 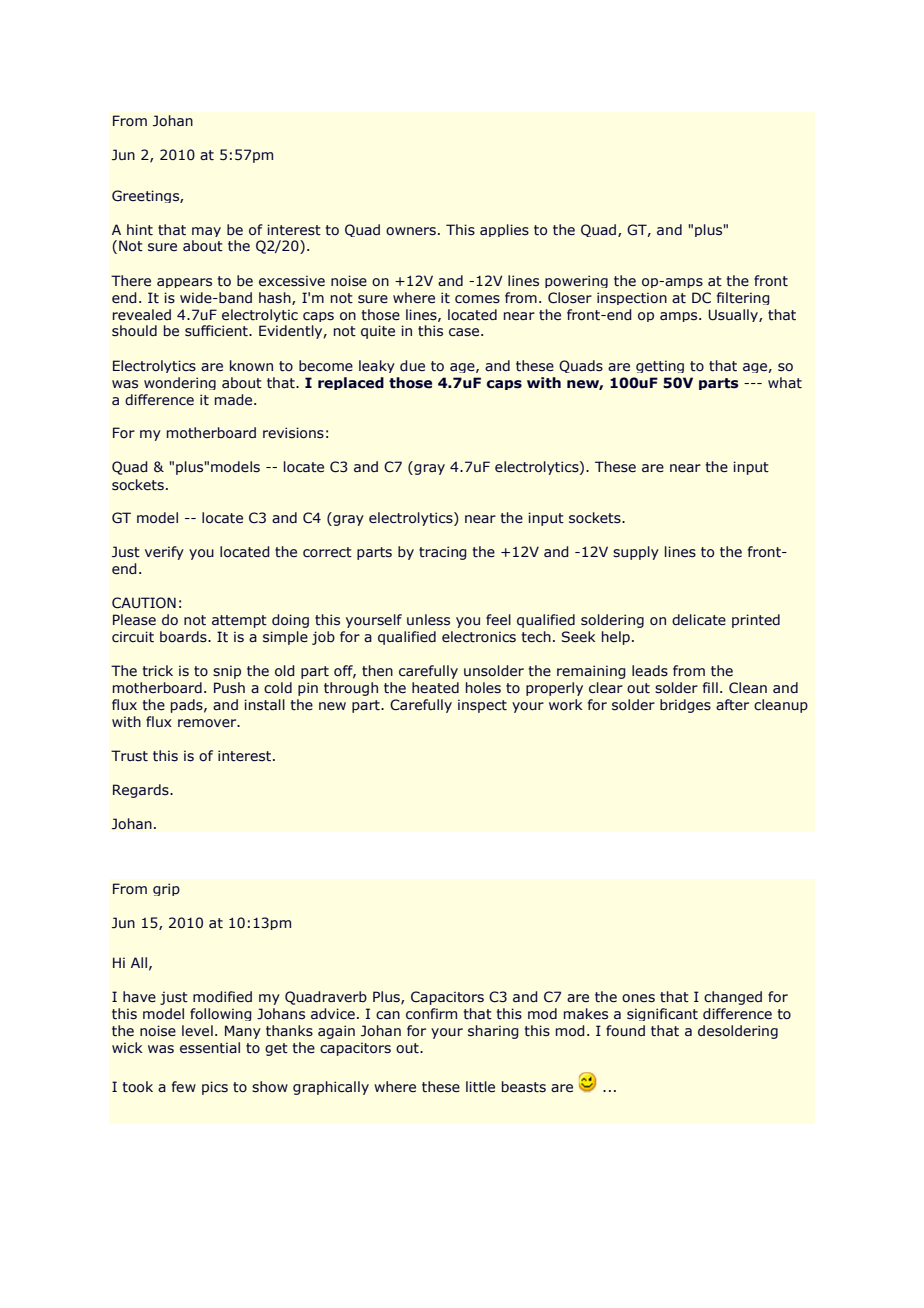 What do you see at coordinates (733, 998) in the screenshot?
I see `changed` at bounding box center [733, 998].
